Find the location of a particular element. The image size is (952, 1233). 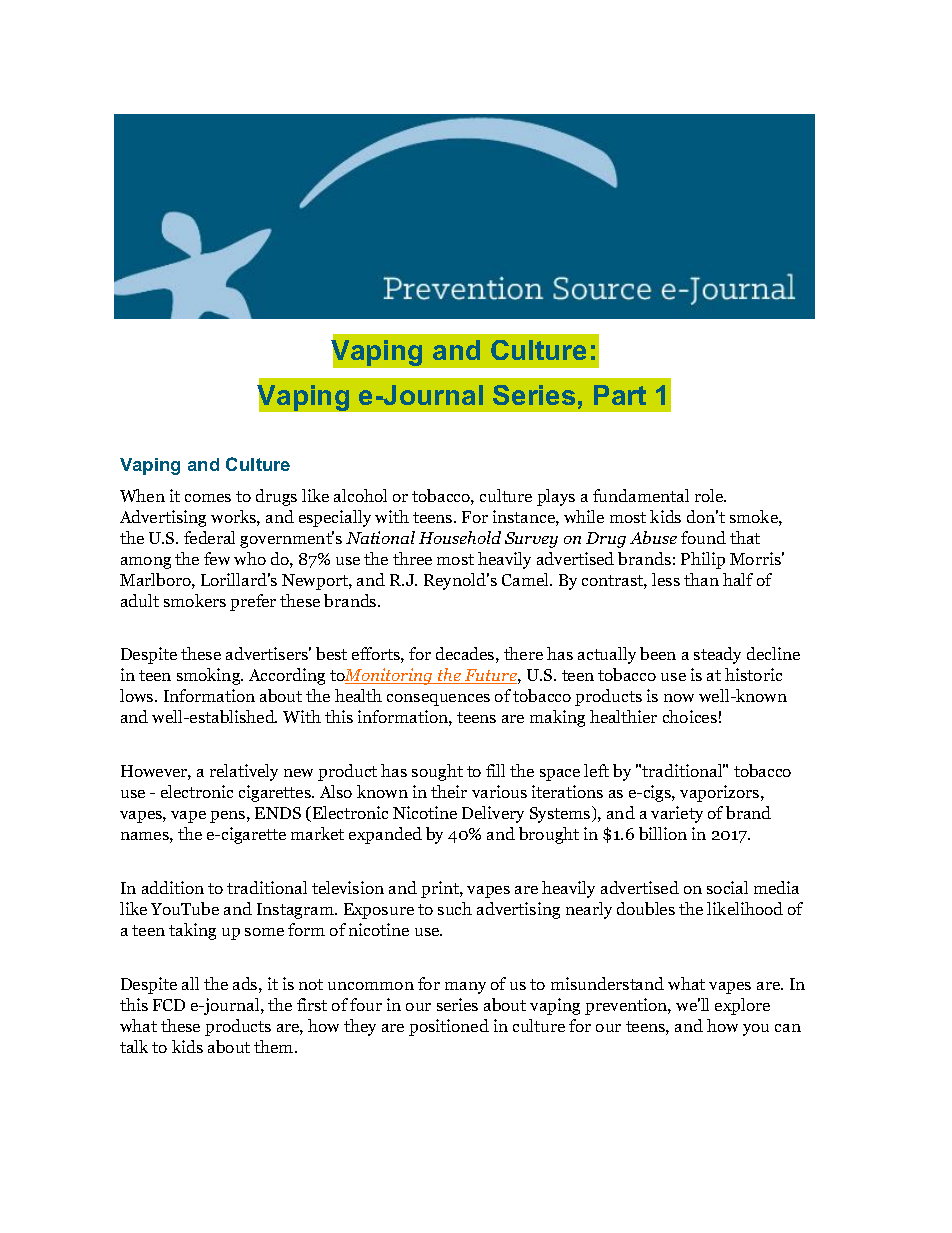

role is located at coordinates (710, 495).
